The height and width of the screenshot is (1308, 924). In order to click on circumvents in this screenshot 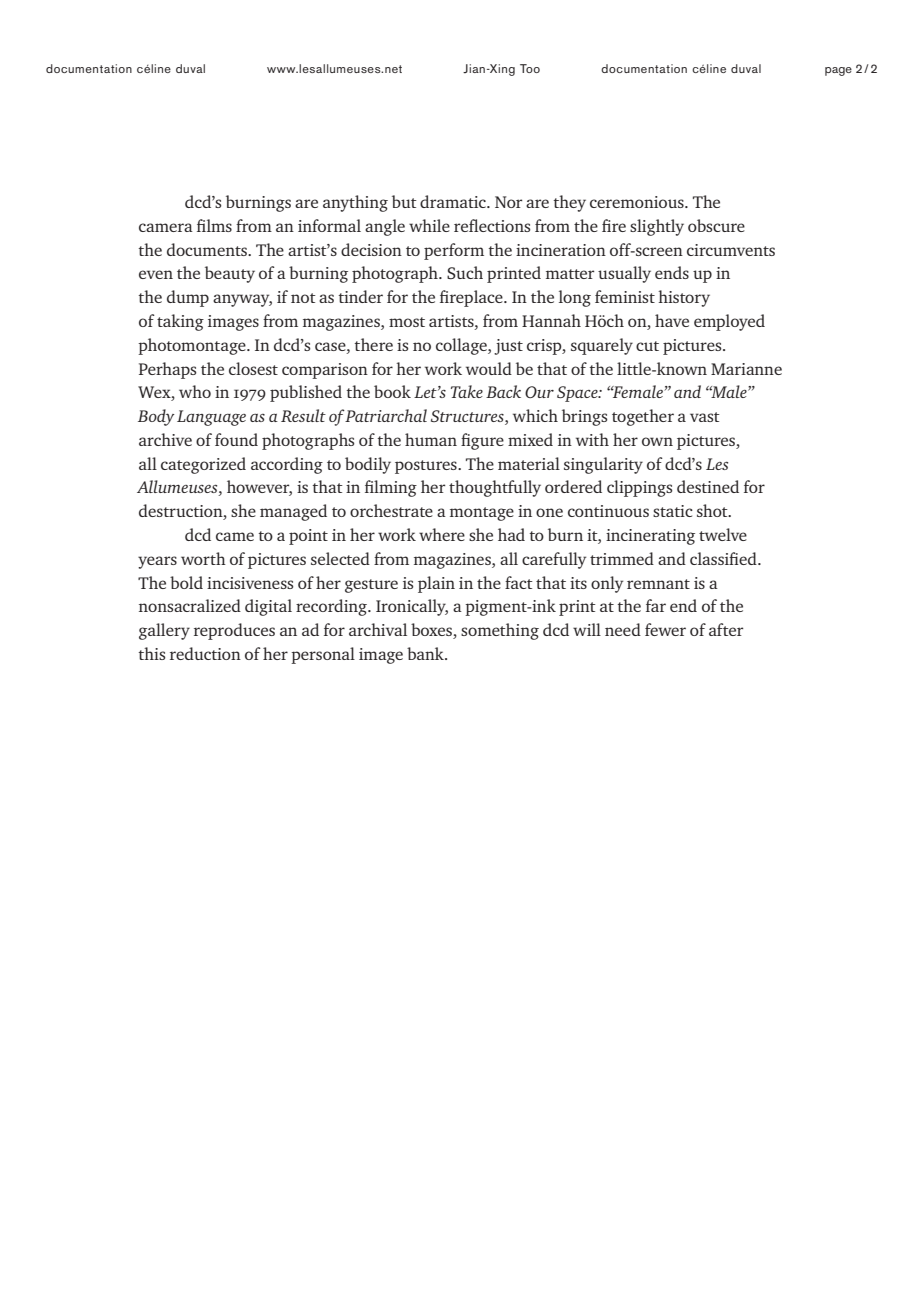, I will do `click(731, 250)`.
